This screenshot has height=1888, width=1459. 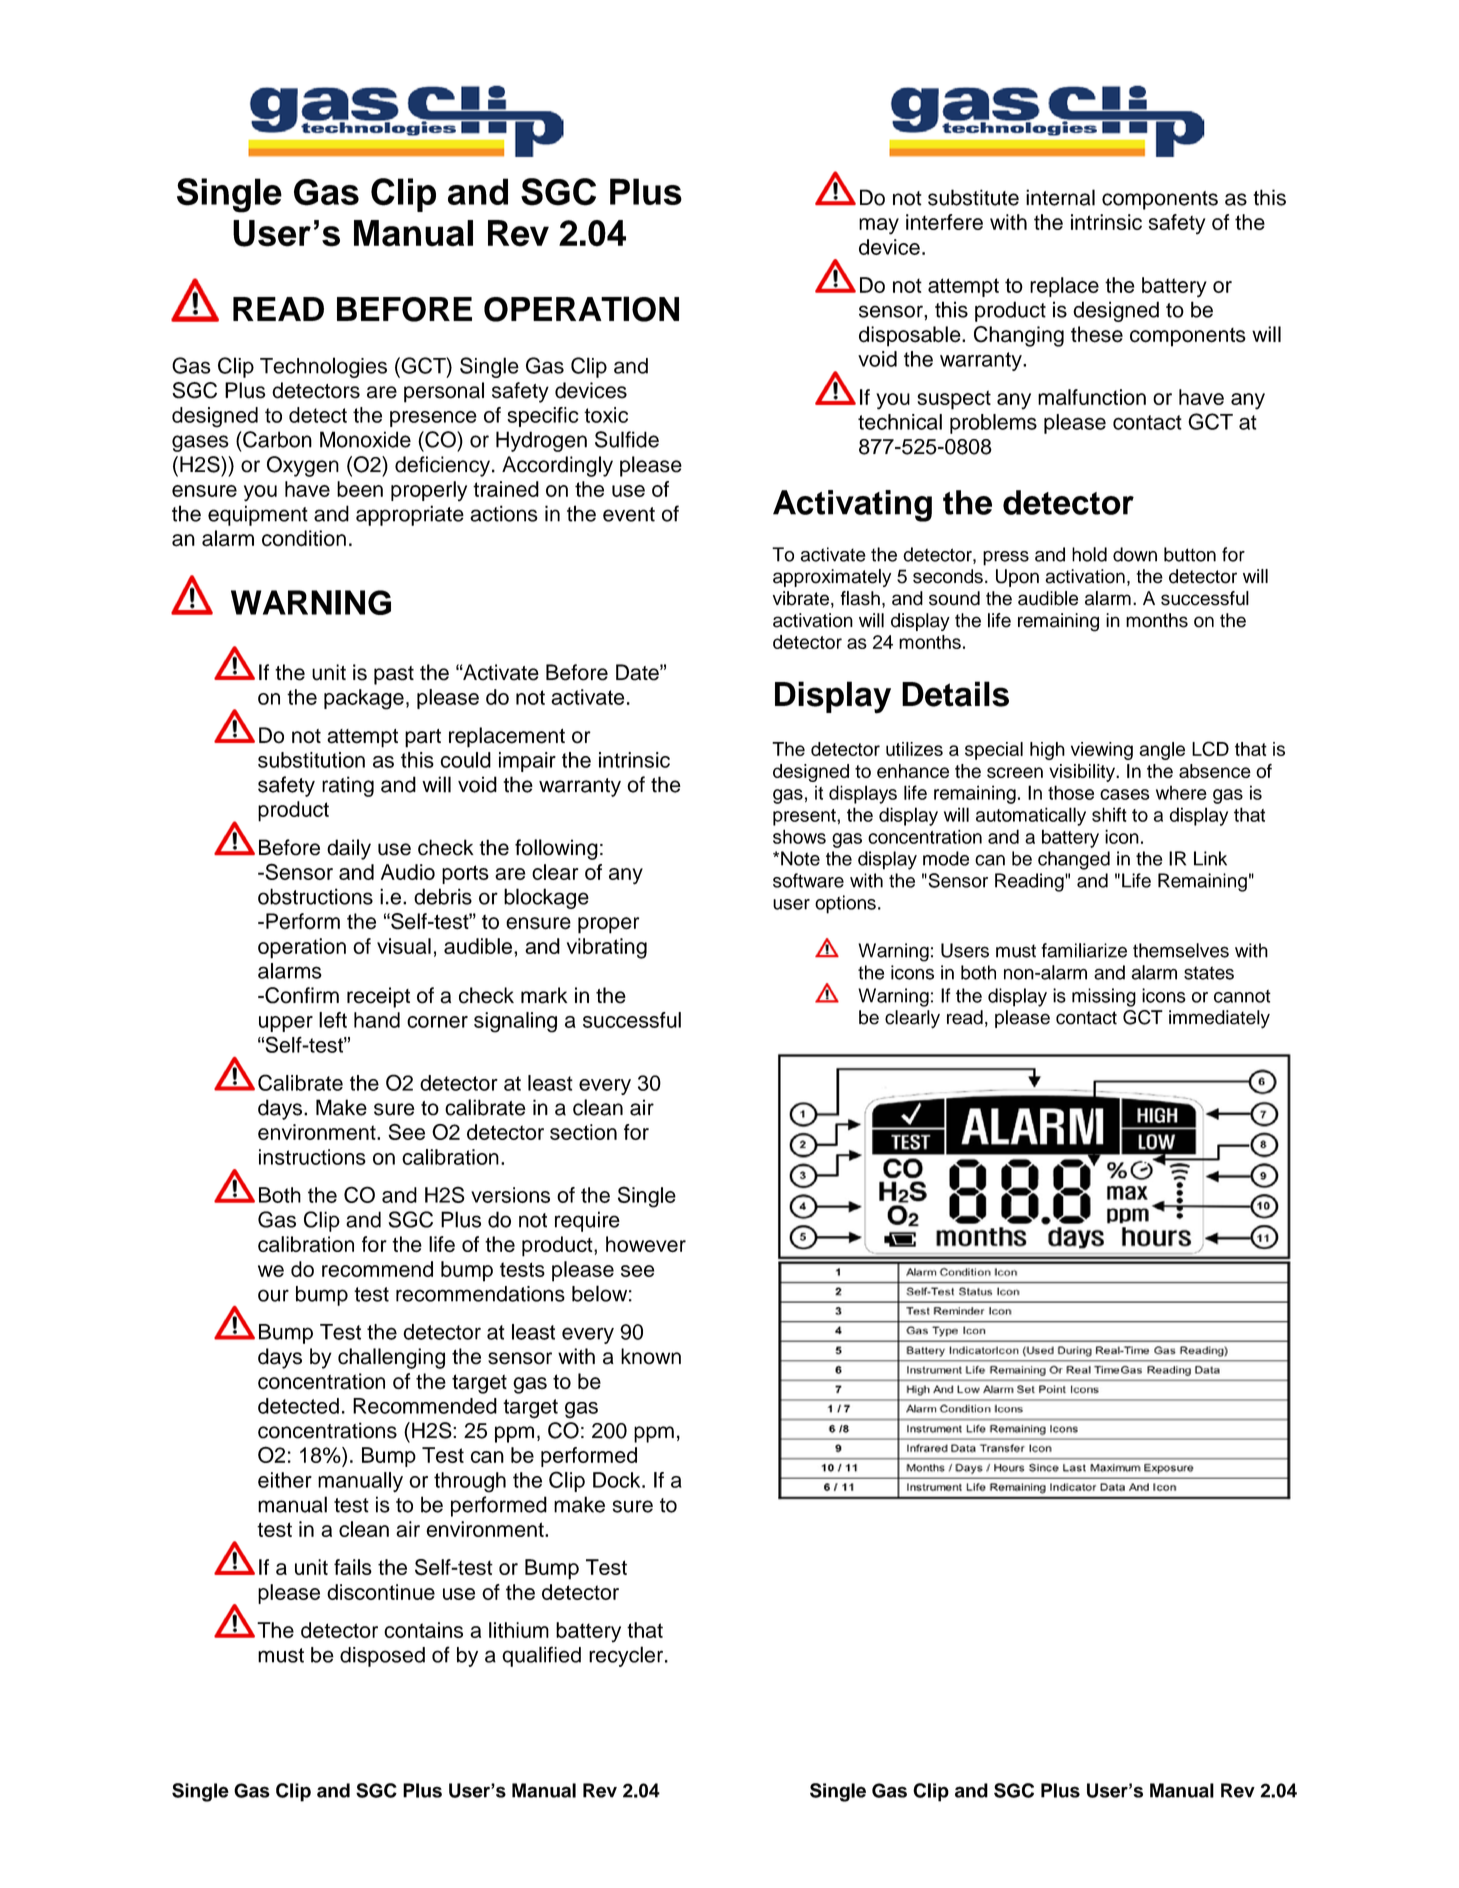 I want to click on software, so click(x=808, y=880).
